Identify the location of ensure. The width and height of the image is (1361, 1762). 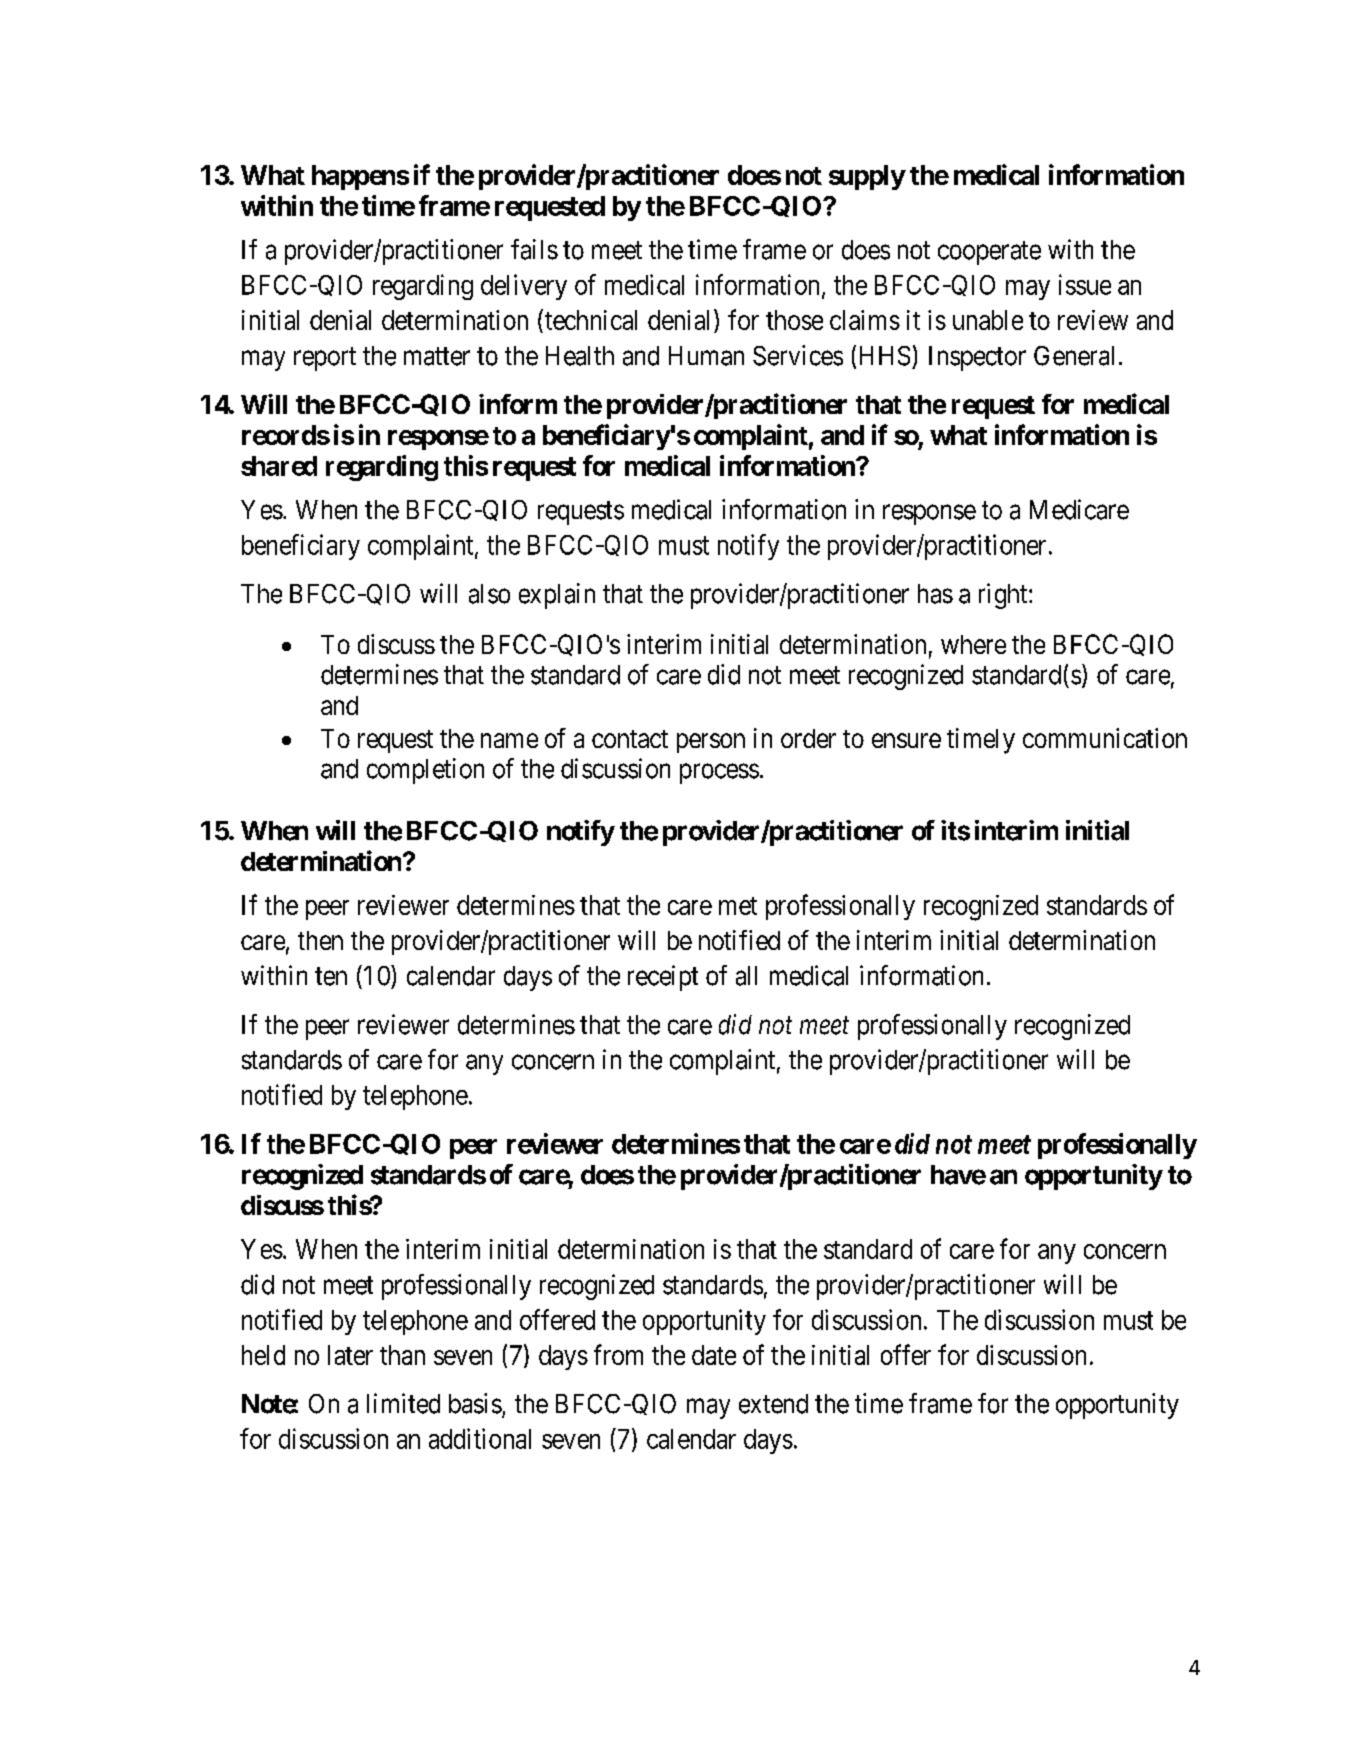
(906, 740).
